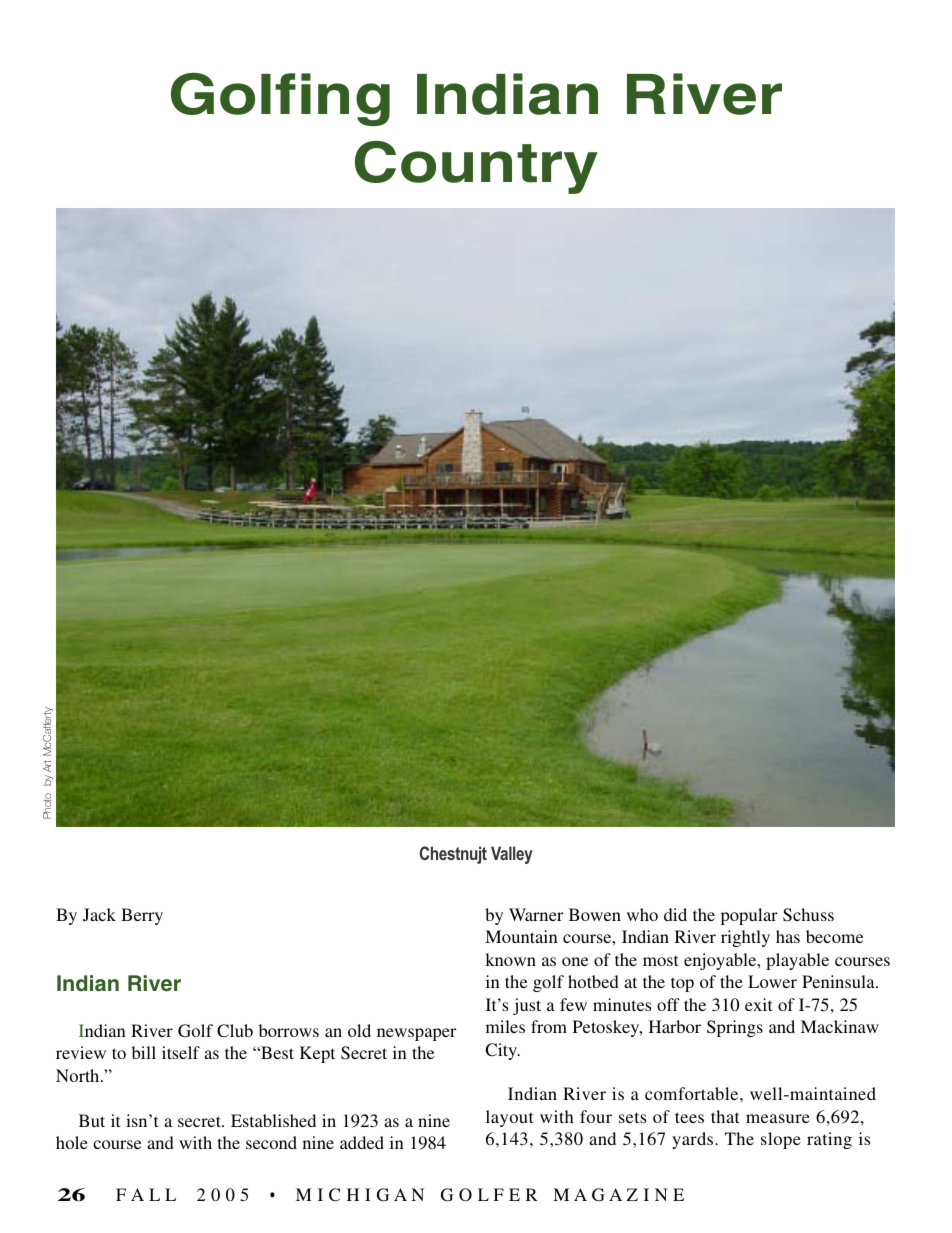 This image has height=1233, width=952. What do you see at coordinates (725, 1116) in the image?
I see `that` at bounding box center [725, 1116].
